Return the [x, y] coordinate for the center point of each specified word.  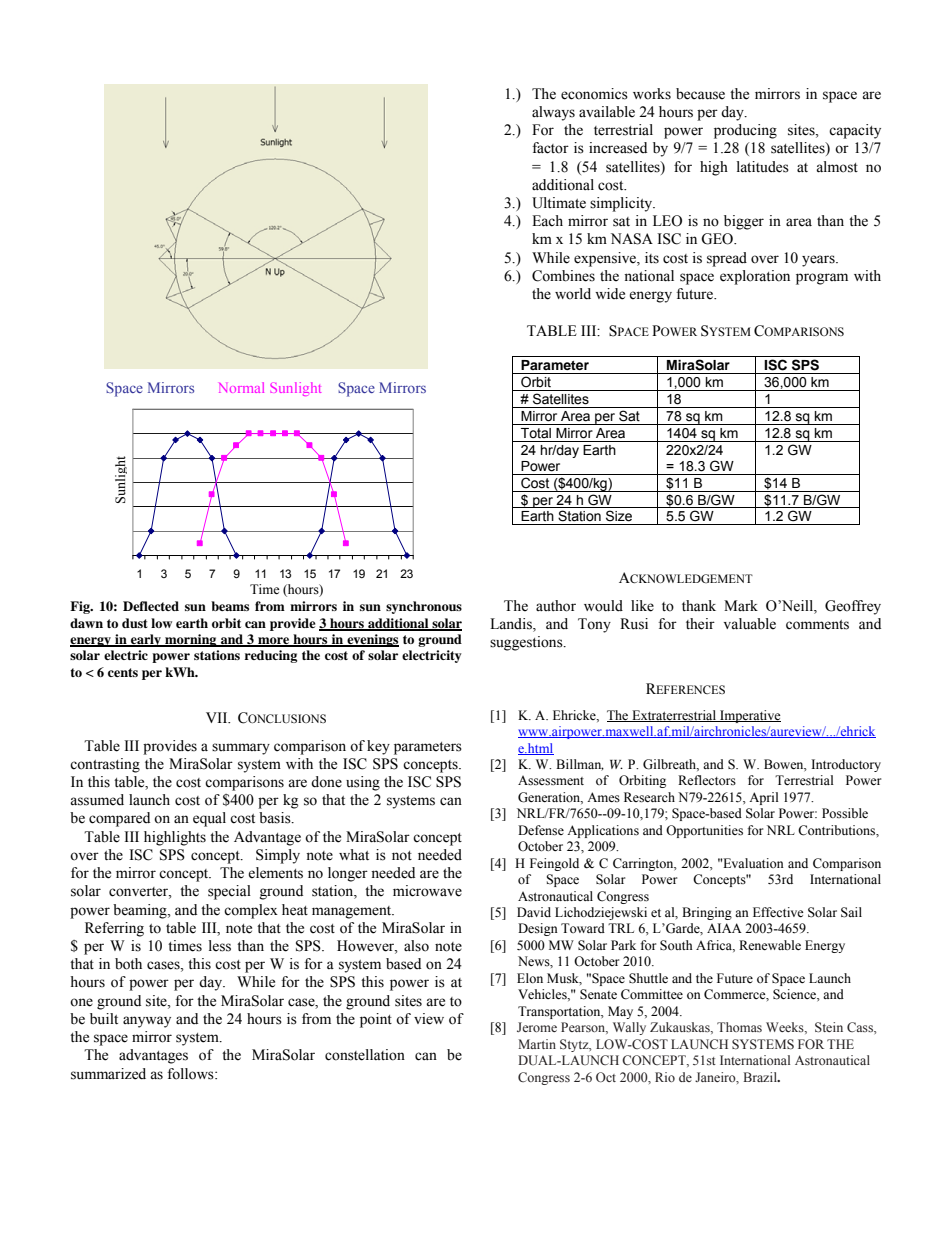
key [378, 747]
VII [218, 717]
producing [745, 131]
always [553, 113]
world [573, 294]
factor [550, 148]
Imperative [749, 716]
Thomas [739, 1027]
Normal [241, 387]
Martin [537, 1044]
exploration [755, 277]
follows [191, 1074]
